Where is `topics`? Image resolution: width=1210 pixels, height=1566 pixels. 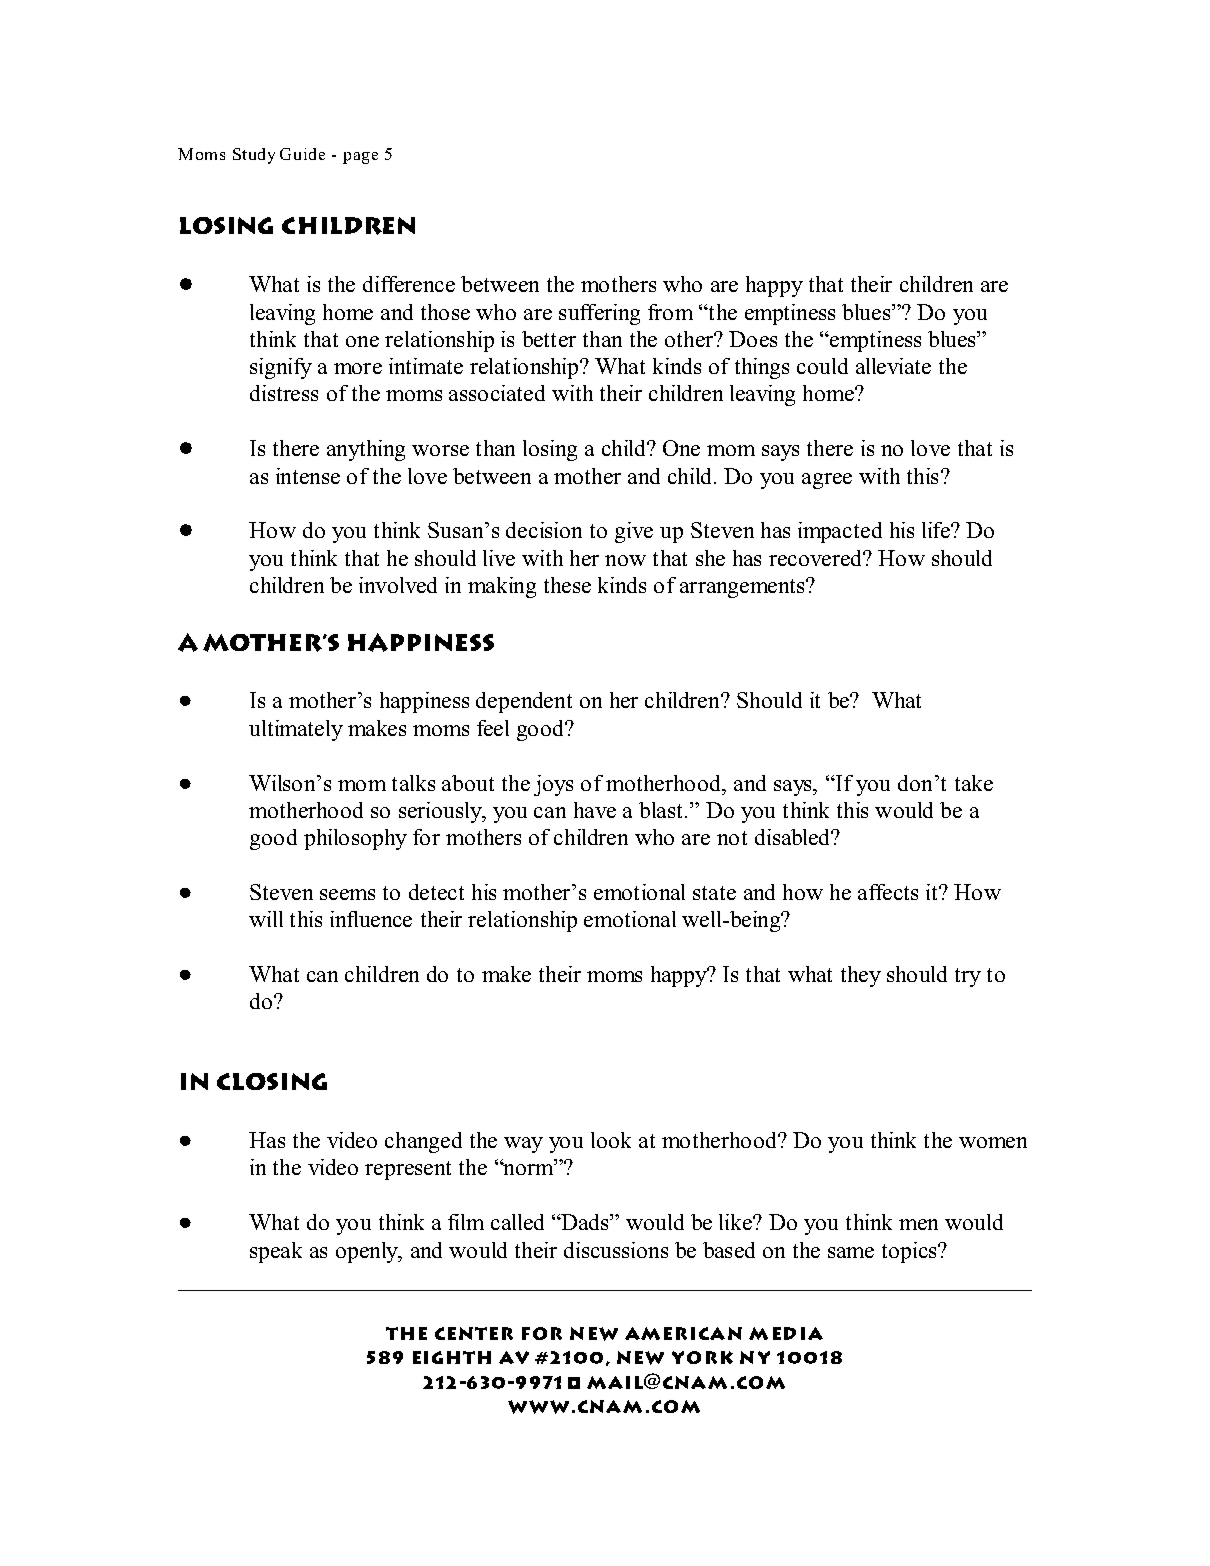 topics is located at coordinates (910, 1252).
